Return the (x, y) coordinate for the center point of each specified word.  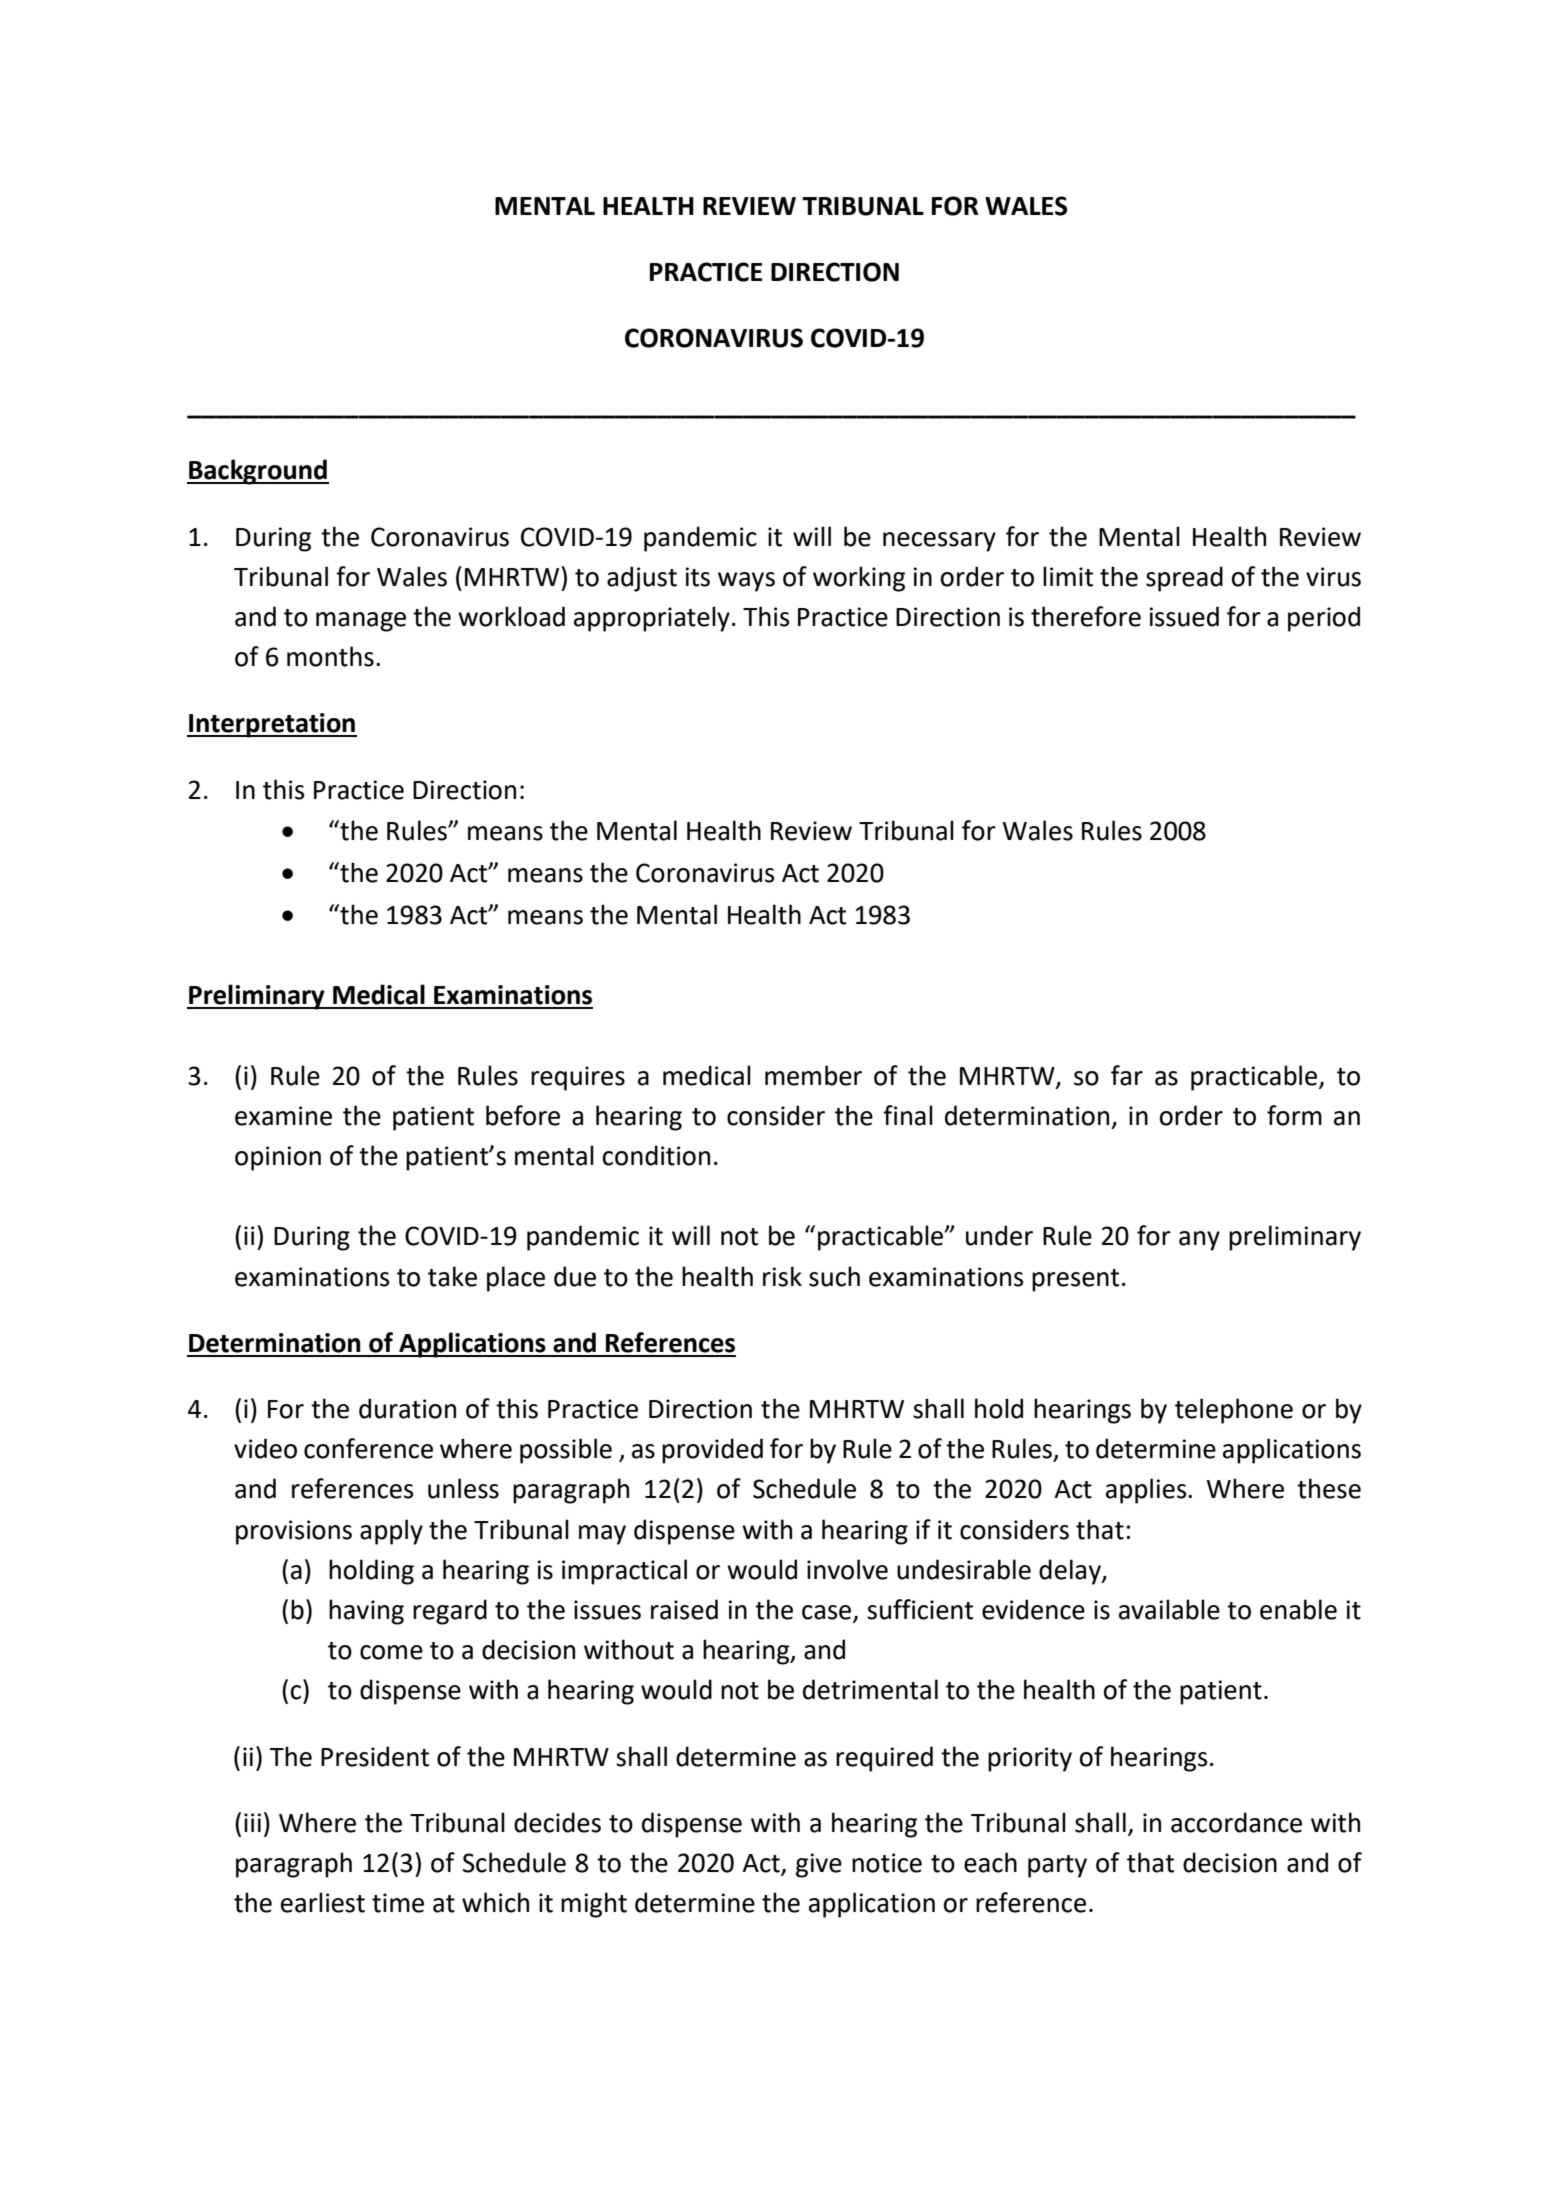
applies (1147, 1491)
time (398, 1903)
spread (1184, 579)
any (1199, 1241)
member (813, 1075)
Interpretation (272, 725)
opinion (278, 1158)
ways (746, 582)
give (819, 1865)
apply (391, 1532)
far (1127, 1075)
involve (847, 1569)
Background (258, 472)
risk (782, 1276)
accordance (1236, 1822)
